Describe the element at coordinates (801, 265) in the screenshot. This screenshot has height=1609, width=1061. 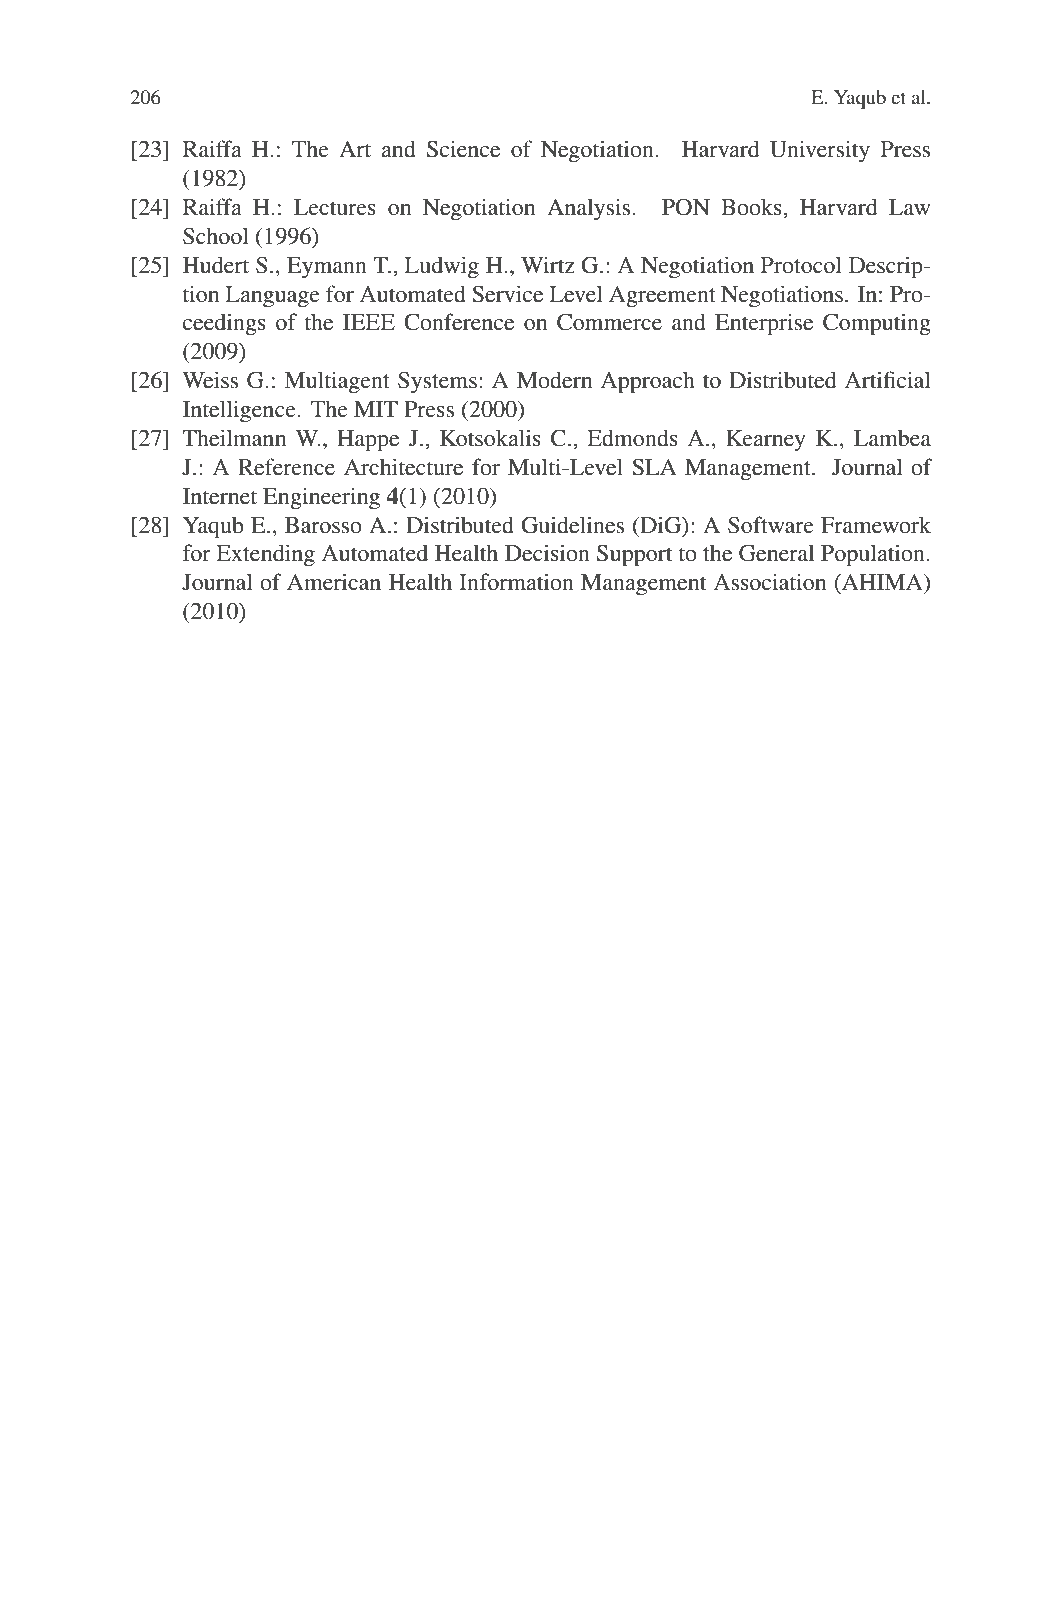
I see `Protocol` at that location.
